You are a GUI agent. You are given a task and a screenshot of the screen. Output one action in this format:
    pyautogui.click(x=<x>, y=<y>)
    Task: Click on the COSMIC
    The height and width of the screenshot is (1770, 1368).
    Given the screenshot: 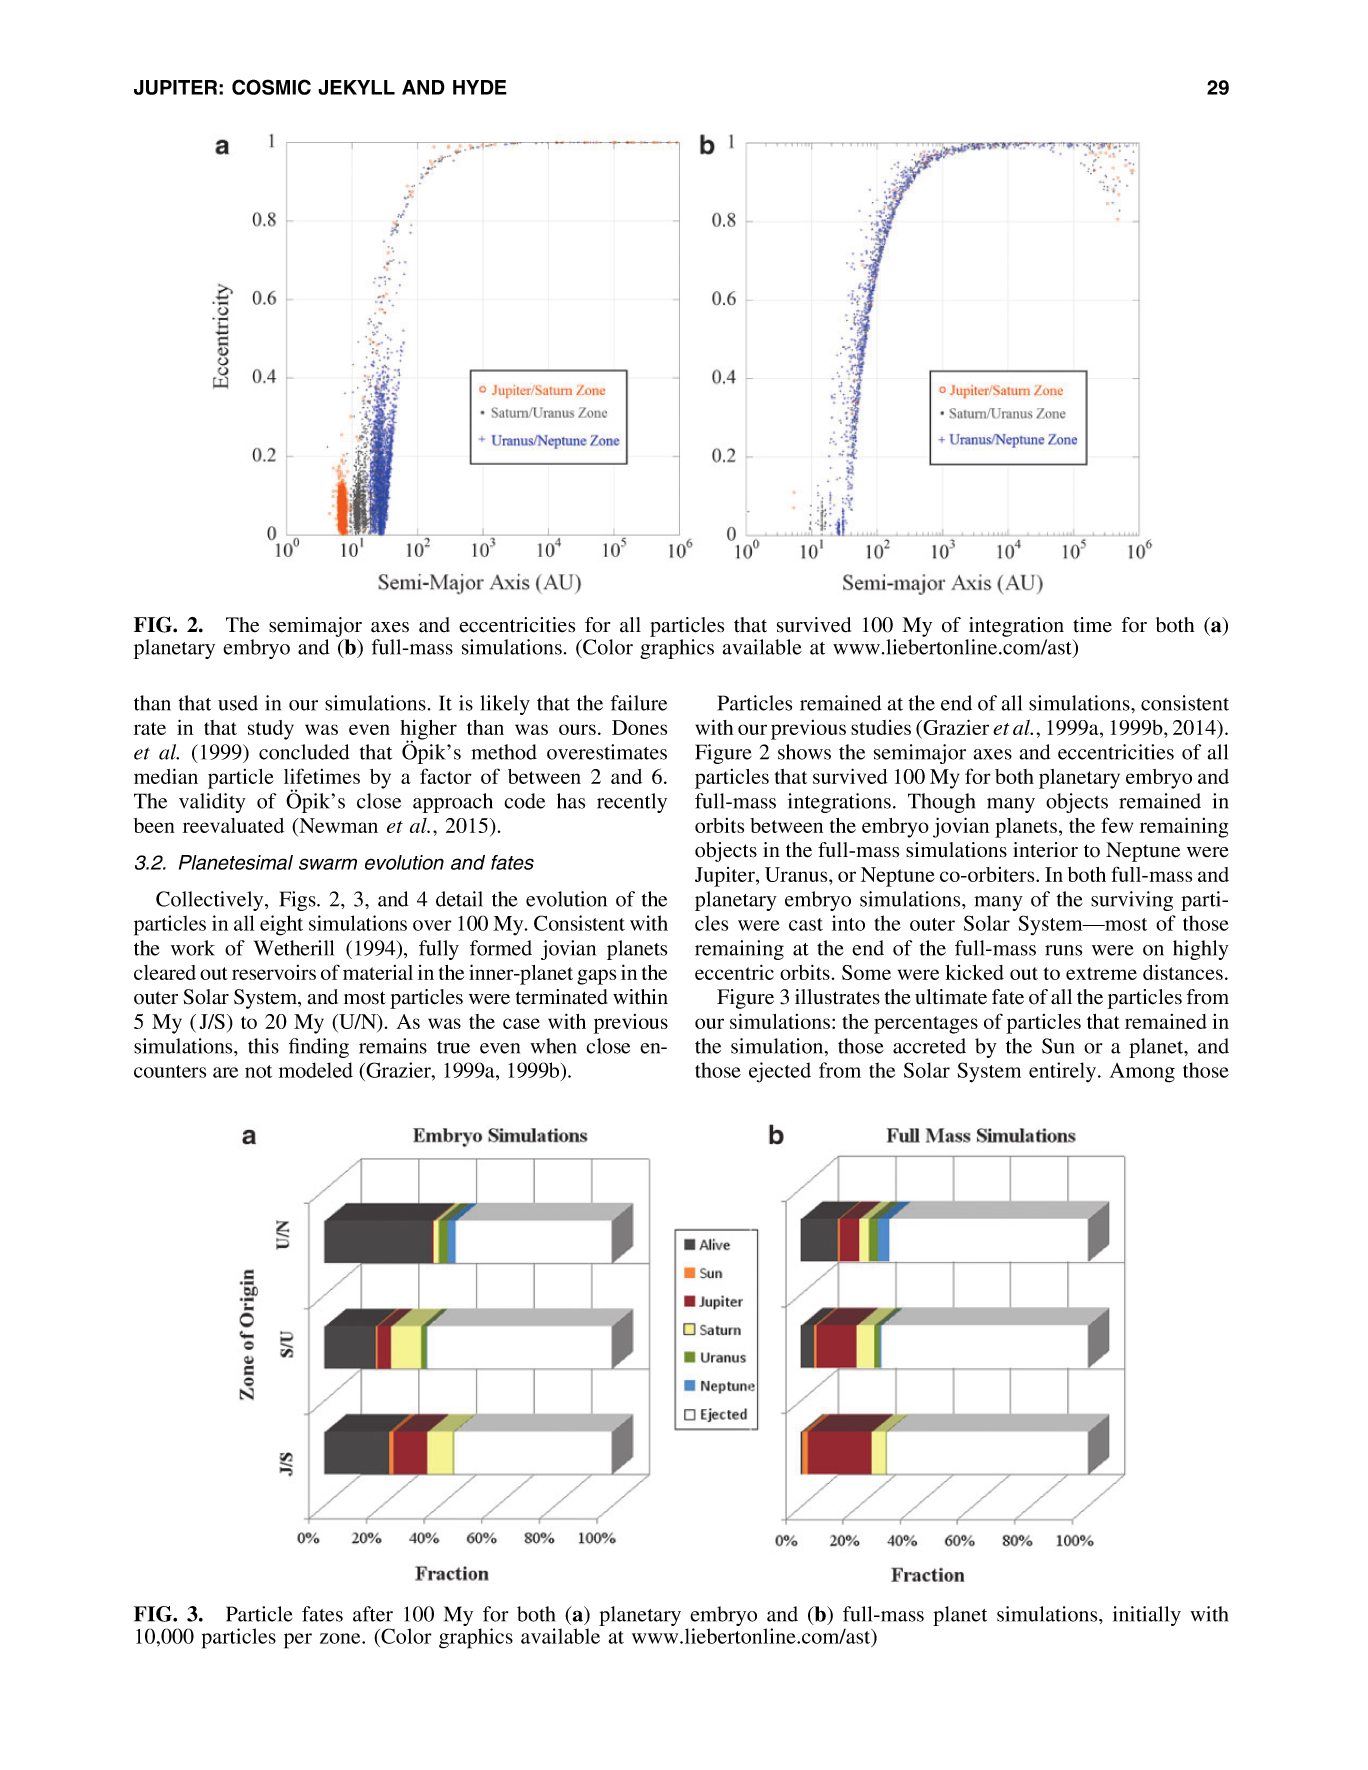 What is the action you would take?
    pyautogui.click(x=271, y=87)
